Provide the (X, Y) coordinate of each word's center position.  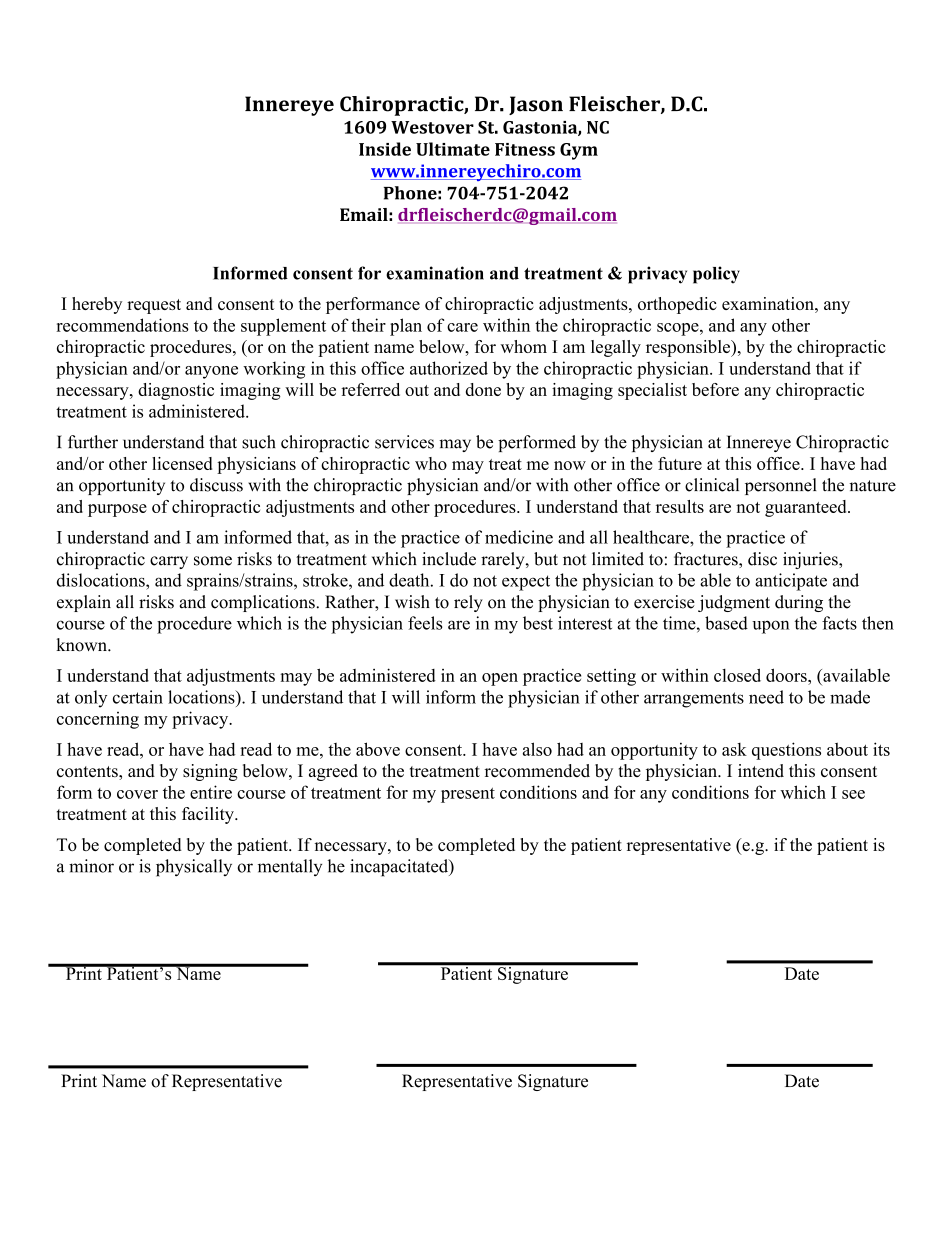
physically (194, 868)
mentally (290, 867)
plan (406, 327)
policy (716, 275)
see (853, 794)
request (154, 306)
